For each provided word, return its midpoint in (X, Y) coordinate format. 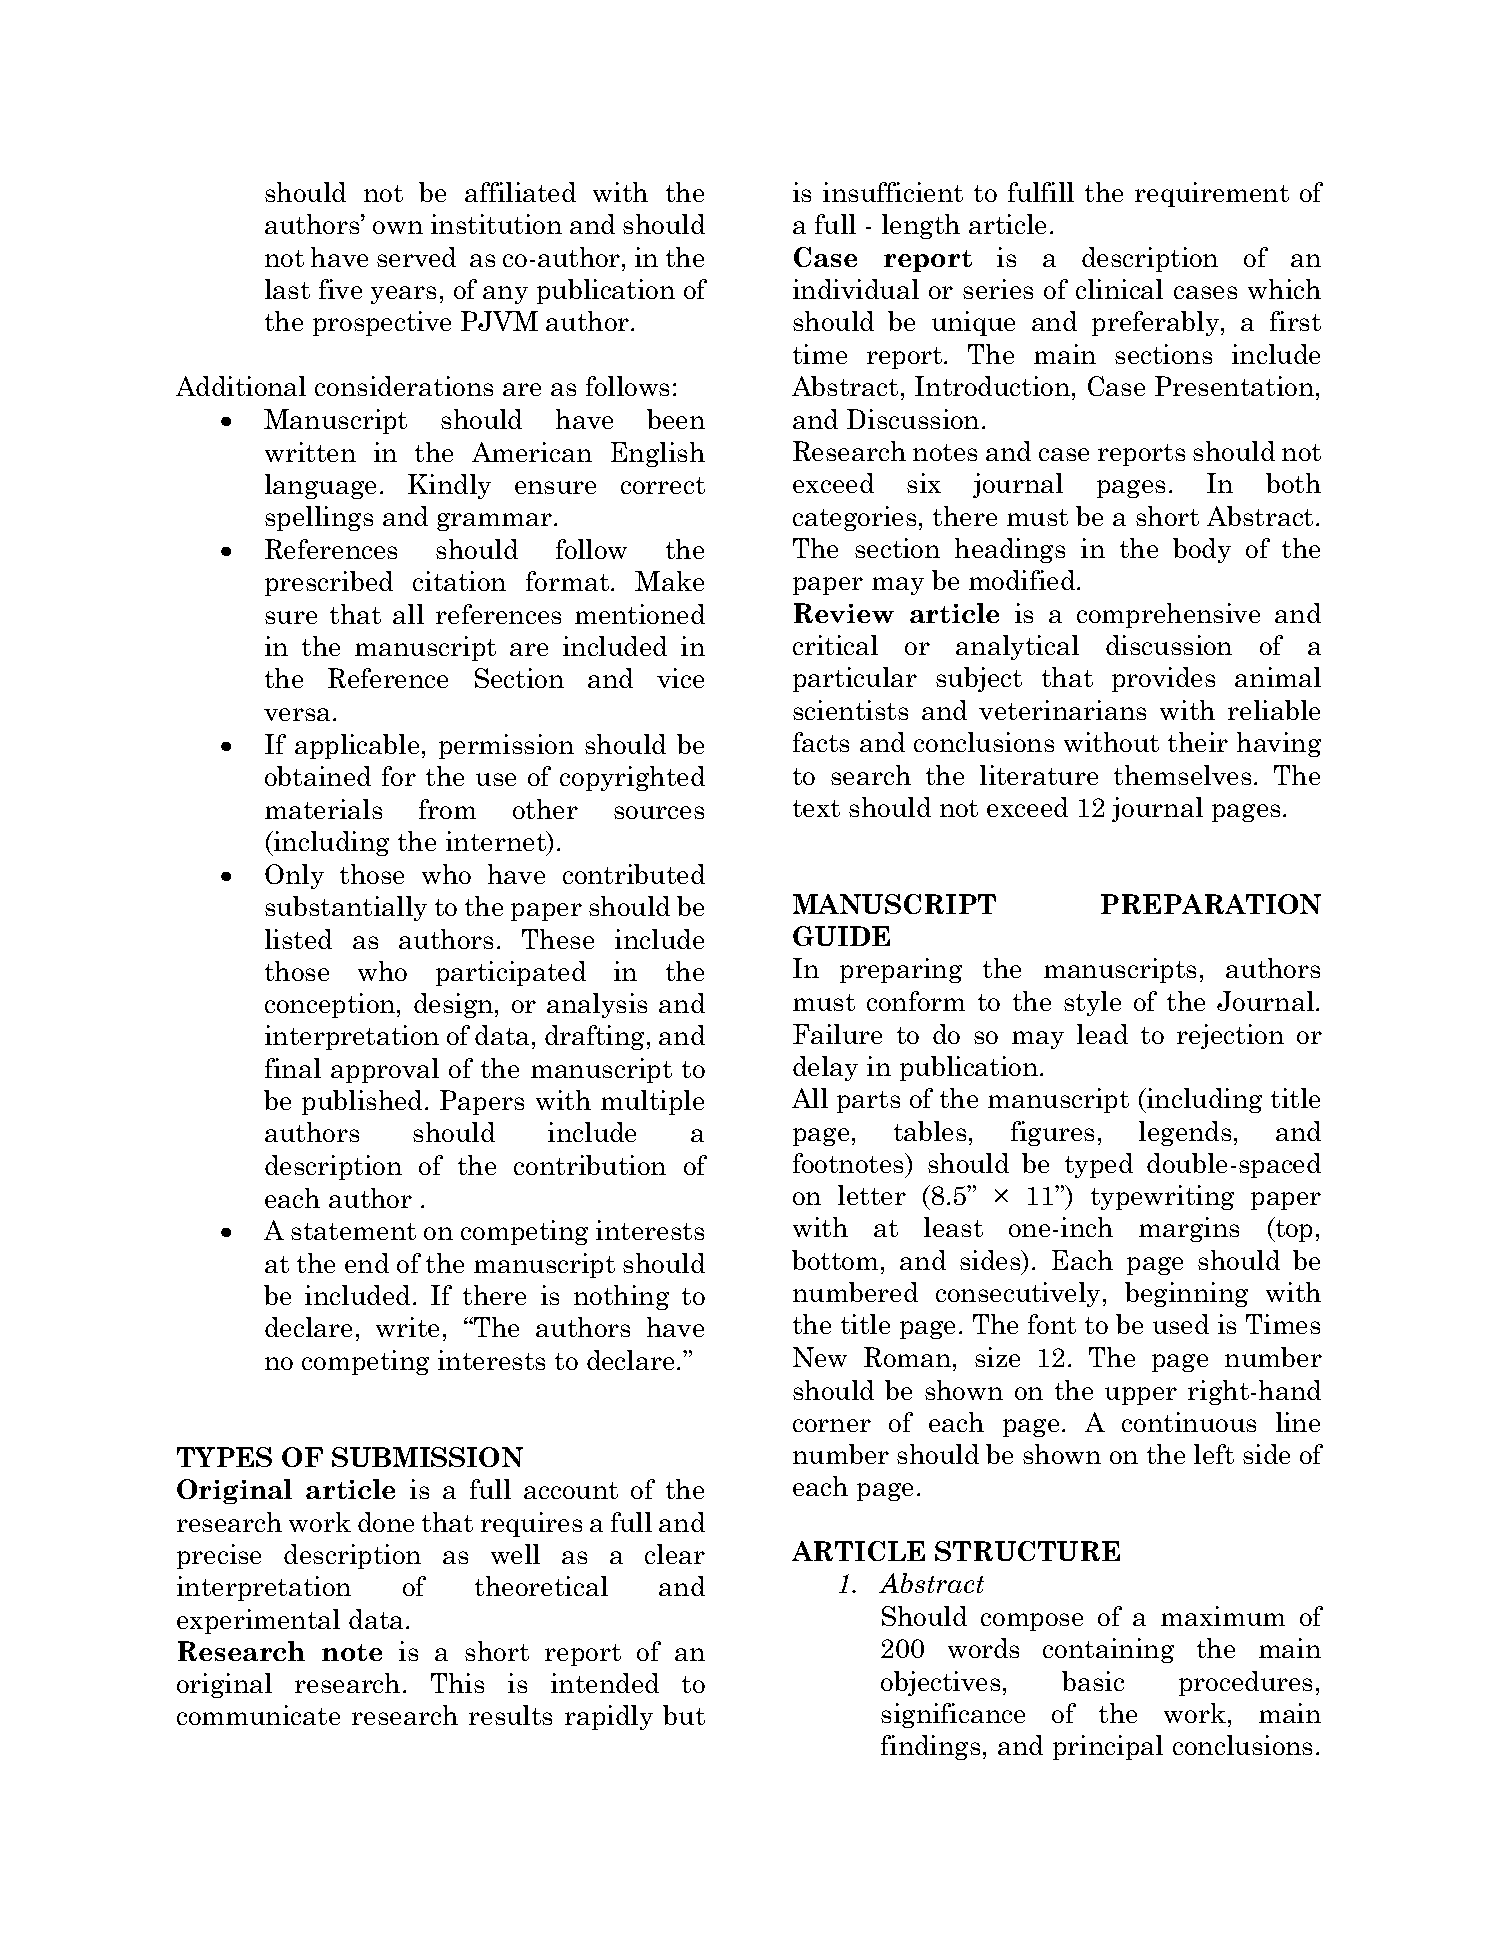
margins (1189, 1229)
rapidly (609, 1717)
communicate (258, 1715)
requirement (1212, 194)
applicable (357, 746)
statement (353, 1231)
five (340, 289)
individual (856, 289)
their (1198, 742)
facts (821, 742)
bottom (835, 1260)
